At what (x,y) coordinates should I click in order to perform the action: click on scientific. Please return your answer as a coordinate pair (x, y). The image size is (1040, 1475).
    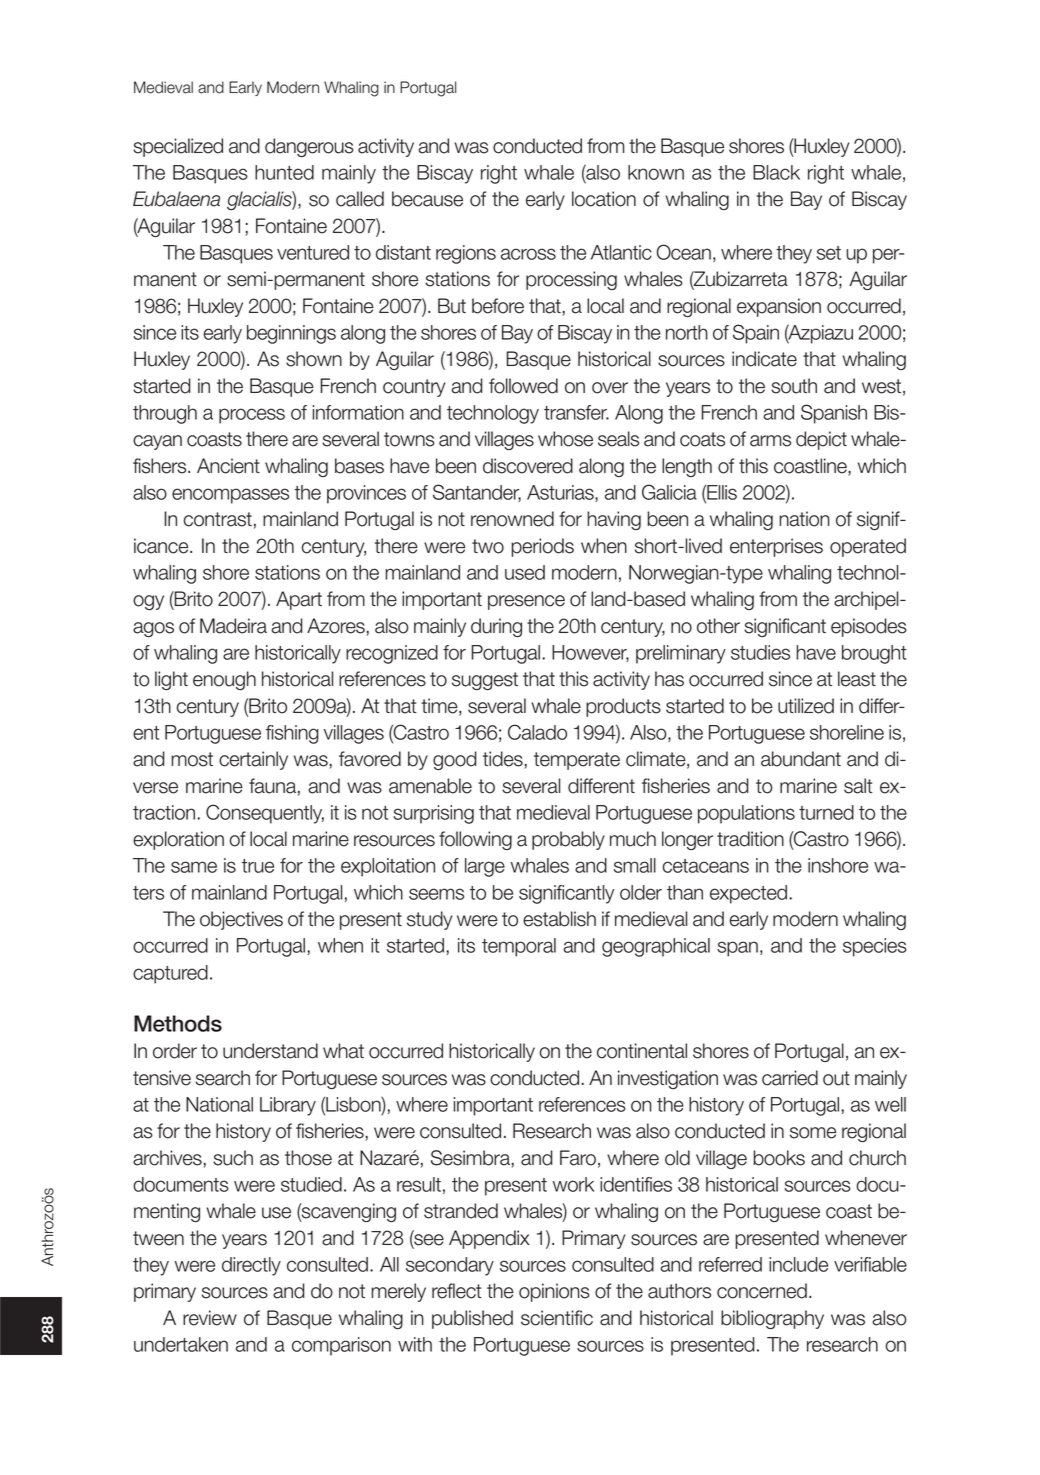
    Looking at the image, I should click on (557, 1318).
